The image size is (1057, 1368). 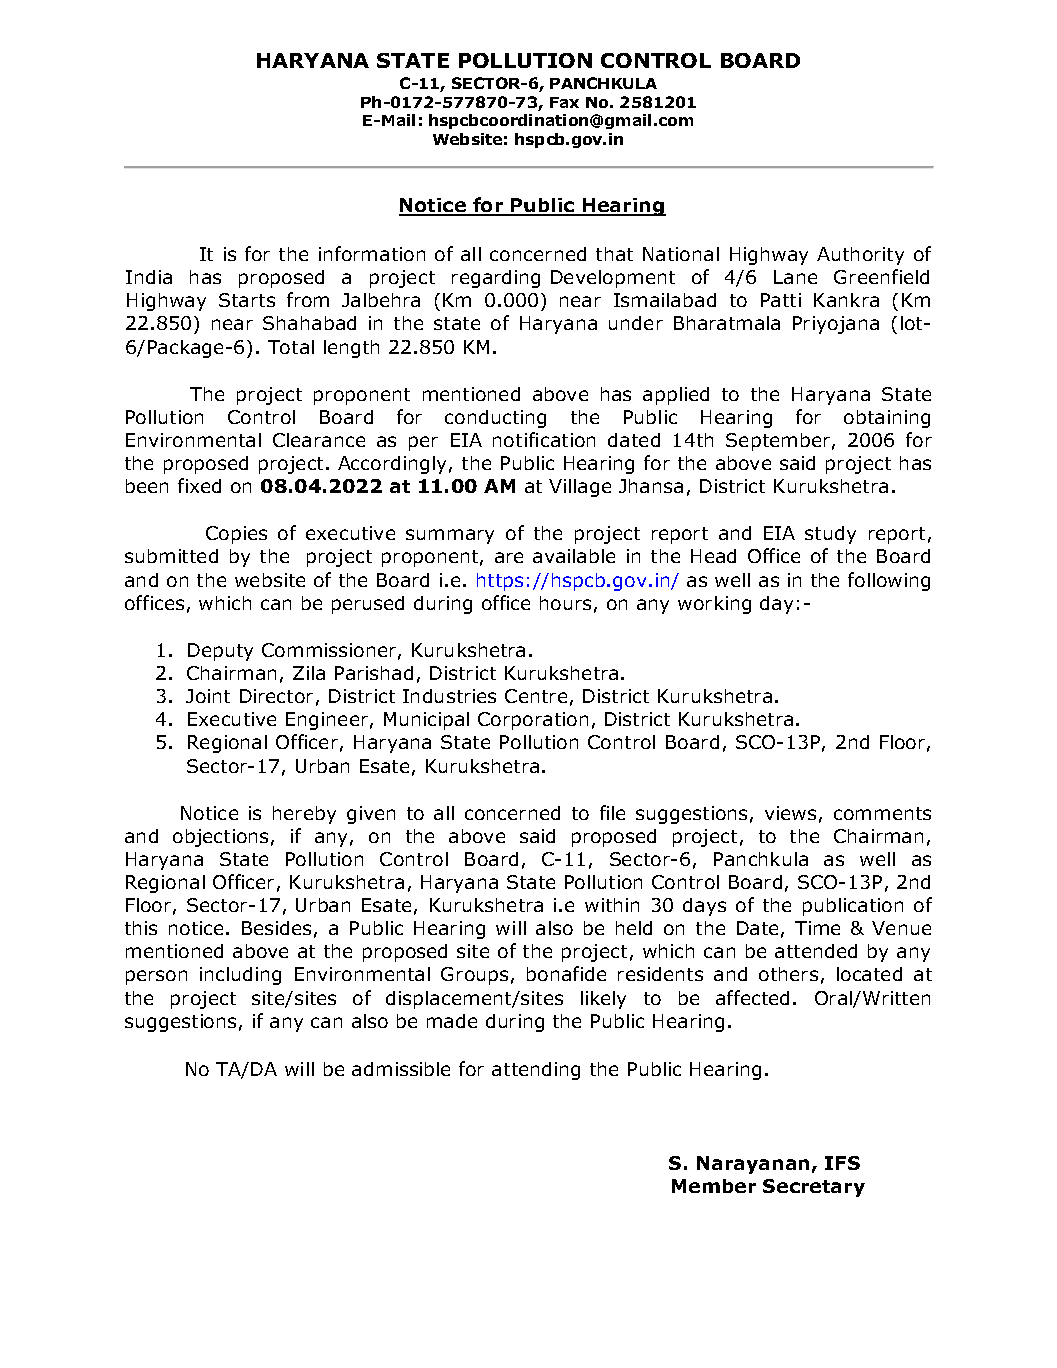 What do you see at coordinates (816, 951) in the screenshot?
I see `attended` at bounding box center [816, 951].
